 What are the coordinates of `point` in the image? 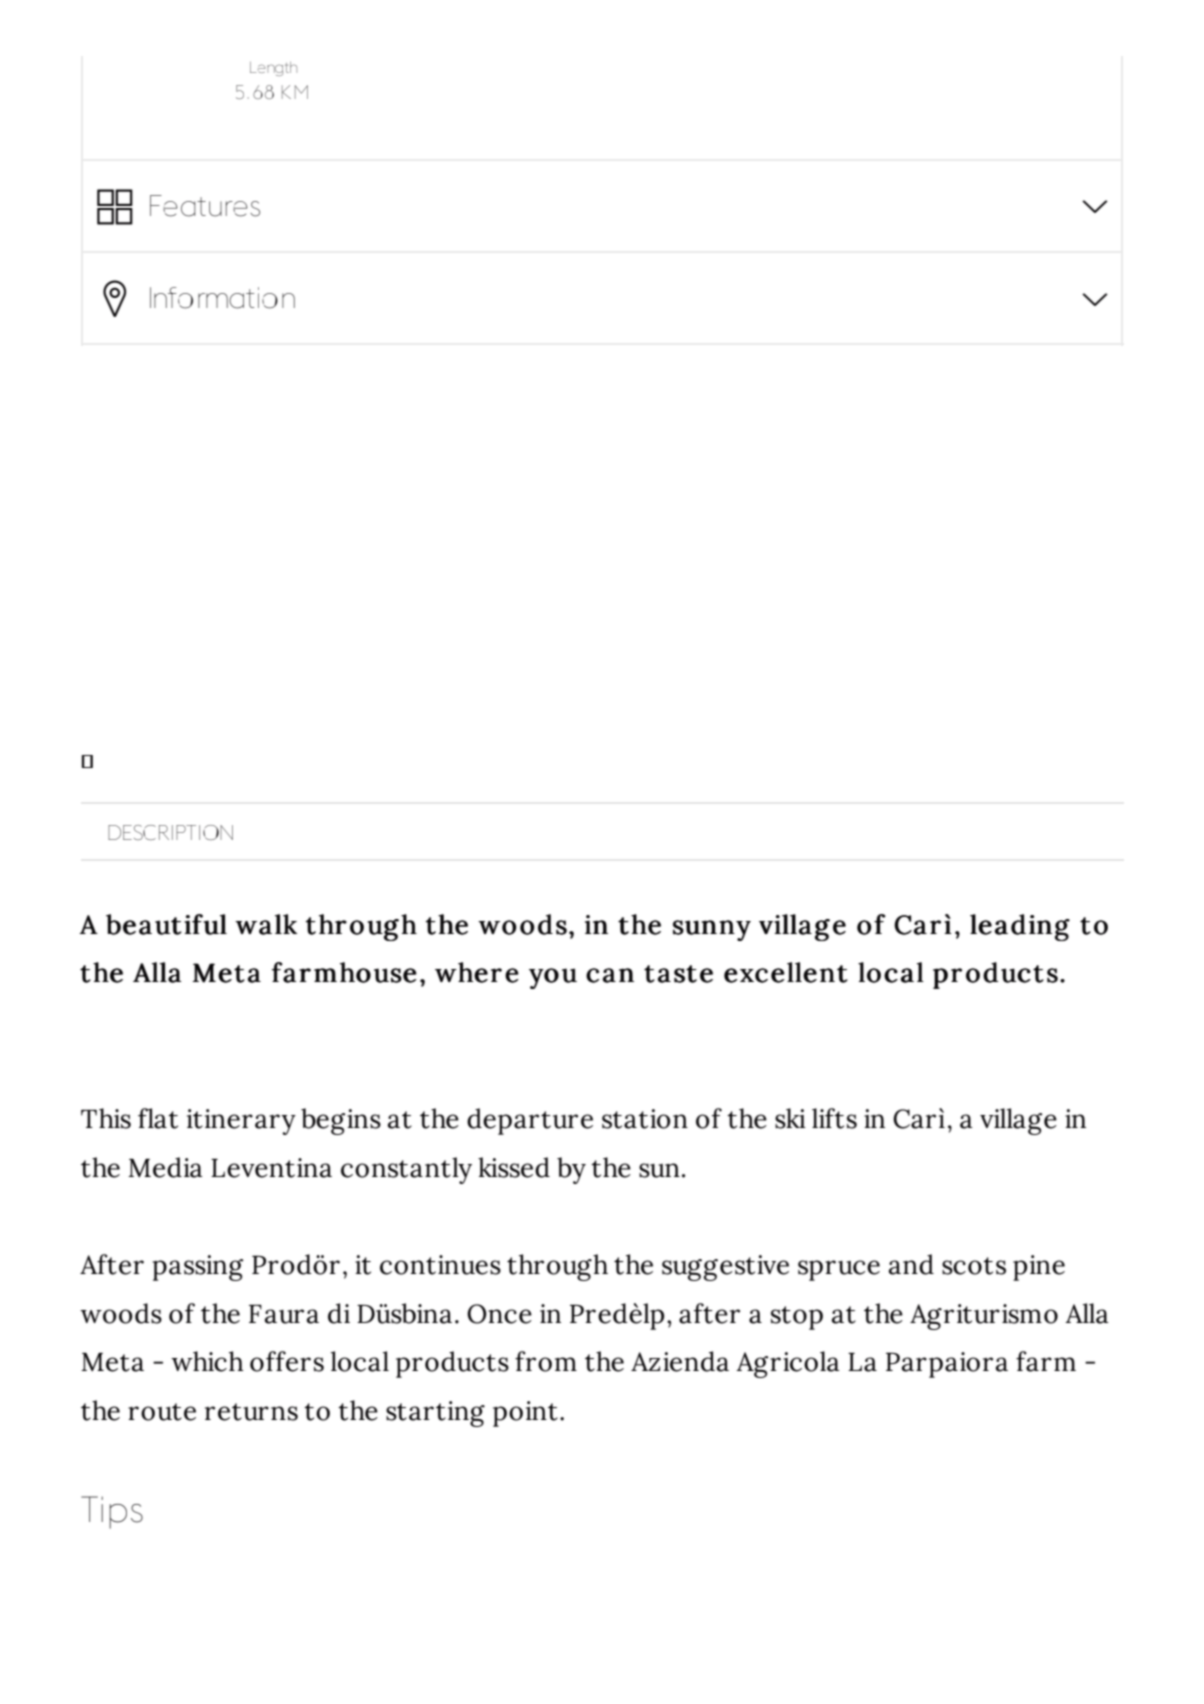 It's located at (525, 1414).
